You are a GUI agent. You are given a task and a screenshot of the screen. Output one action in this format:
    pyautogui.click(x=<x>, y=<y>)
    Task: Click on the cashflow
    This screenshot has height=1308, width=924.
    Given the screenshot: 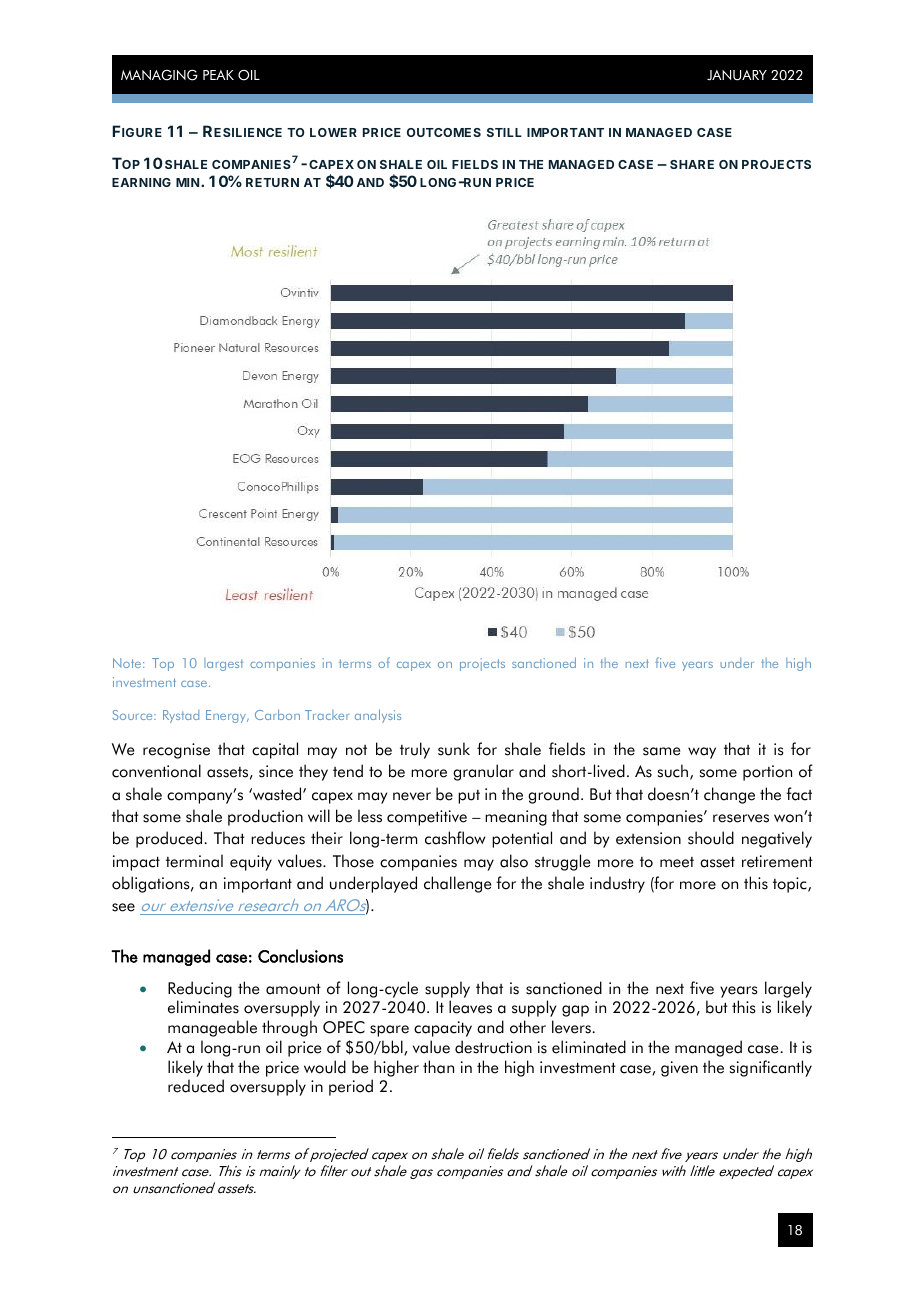 What is the action you would take?
    pyautogui.click(x=455, y=838)
